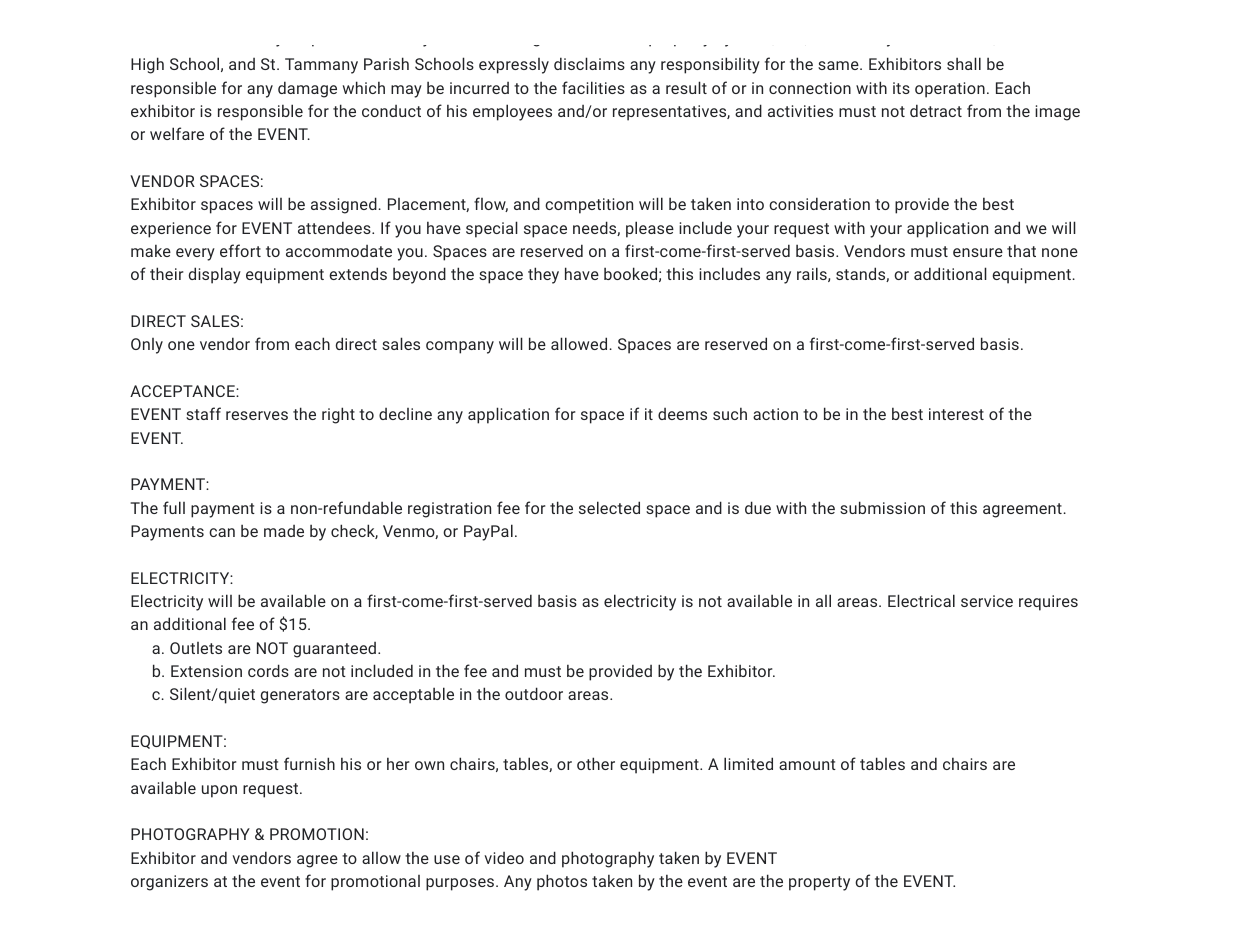  What do you see at coordinates (543, 275) in the screenshot?
I see `they` at bounding box center [543, 275].
